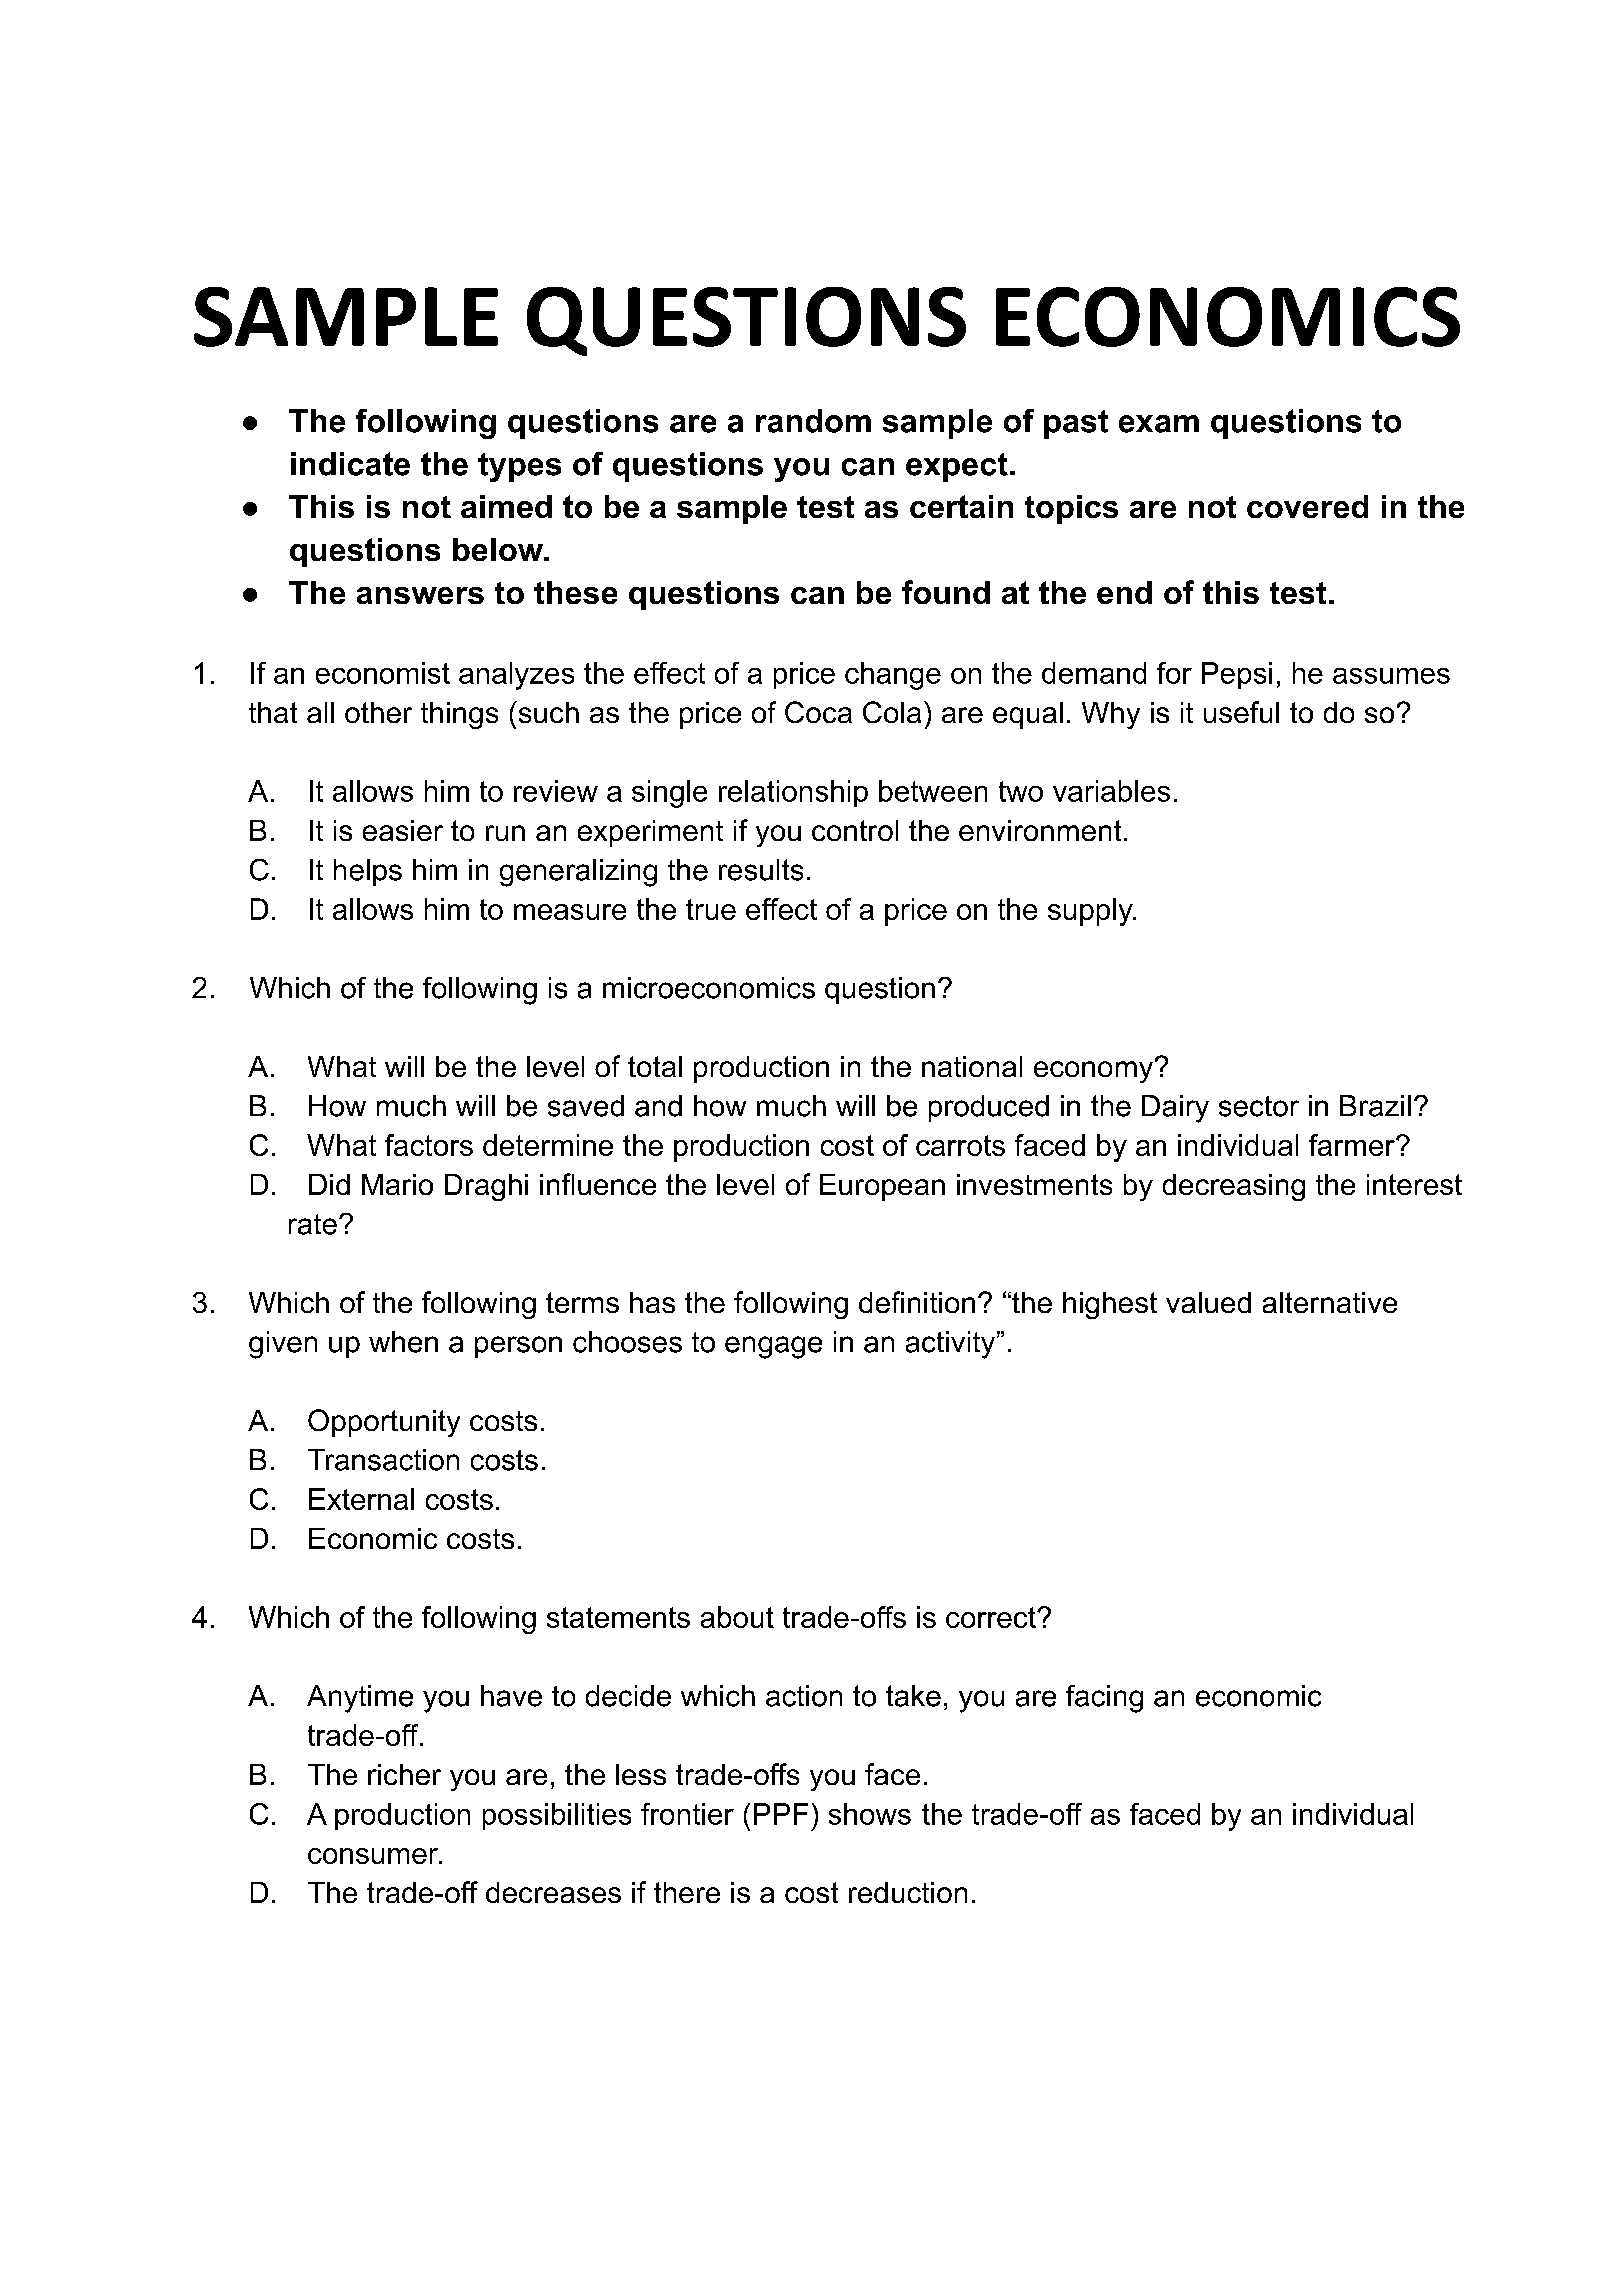  I want to click on consumer, so click(374, 1856).
